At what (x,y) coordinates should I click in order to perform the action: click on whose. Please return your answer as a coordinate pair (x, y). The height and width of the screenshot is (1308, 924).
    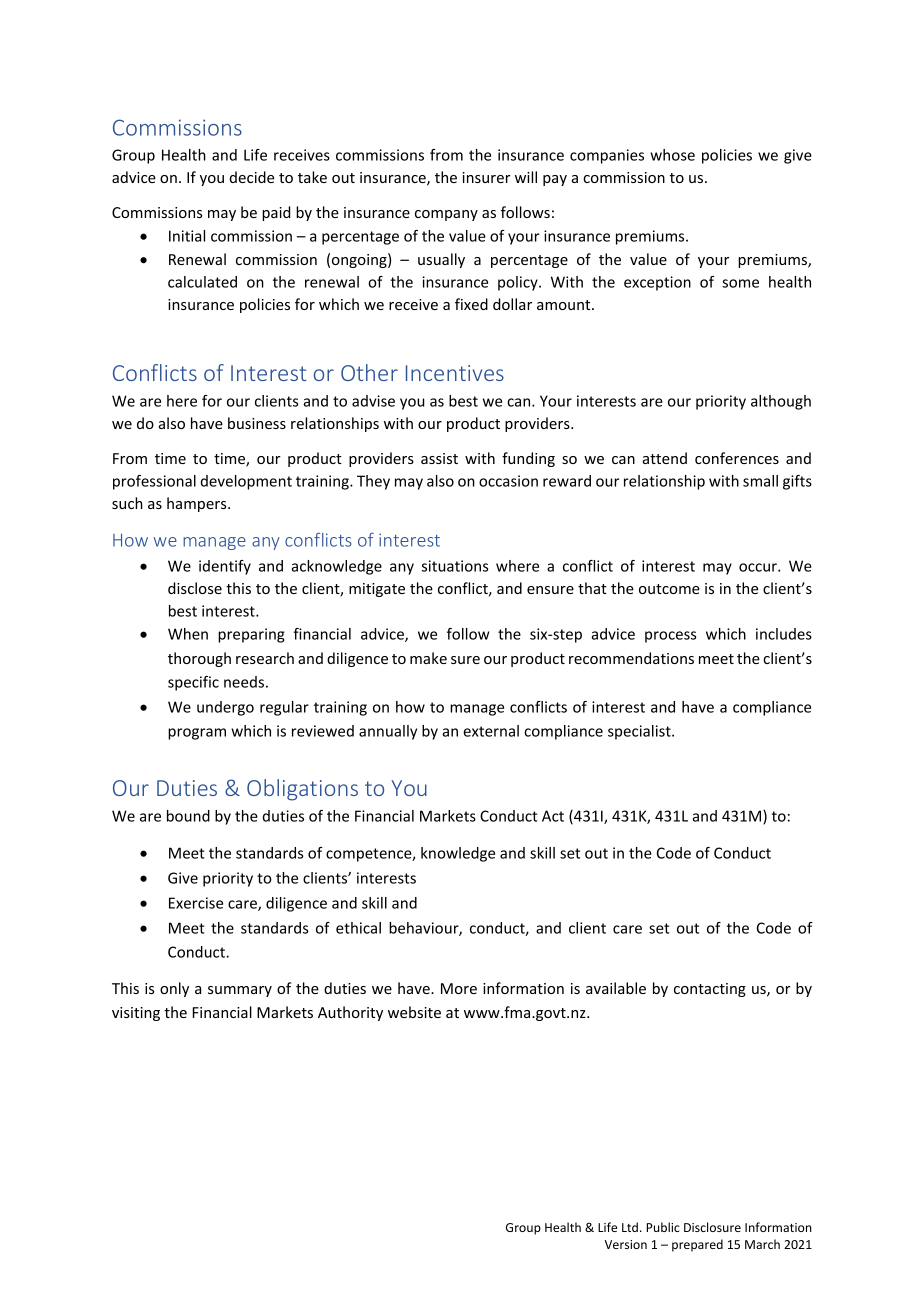
    Looking at the image, I should click on (672, 155).
